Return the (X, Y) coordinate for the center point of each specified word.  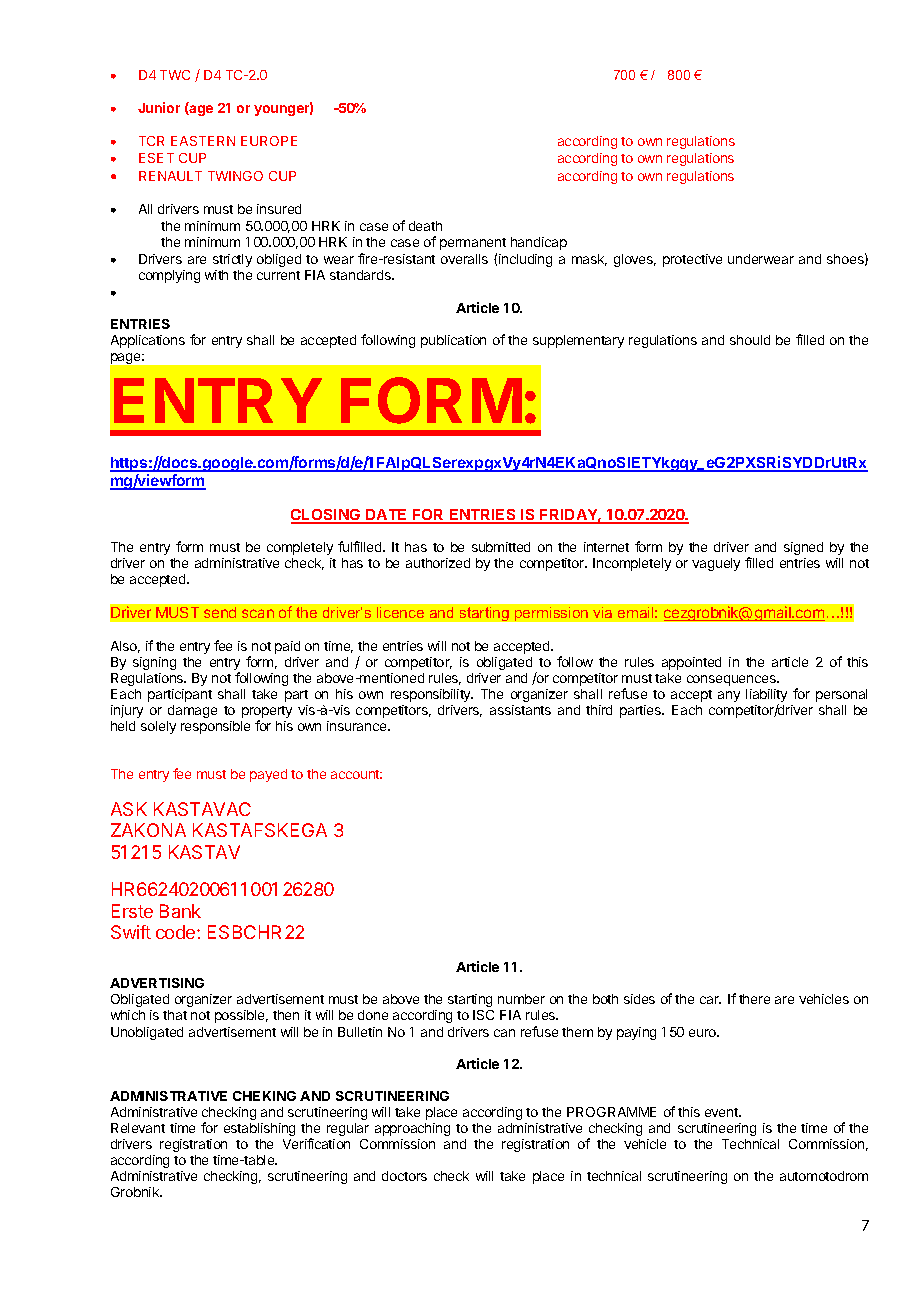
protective (692, 260)
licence (400, 612)
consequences (732, 680)
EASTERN (203, 141)
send (220, 612)
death (425, 226)
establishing (259, 1129)
